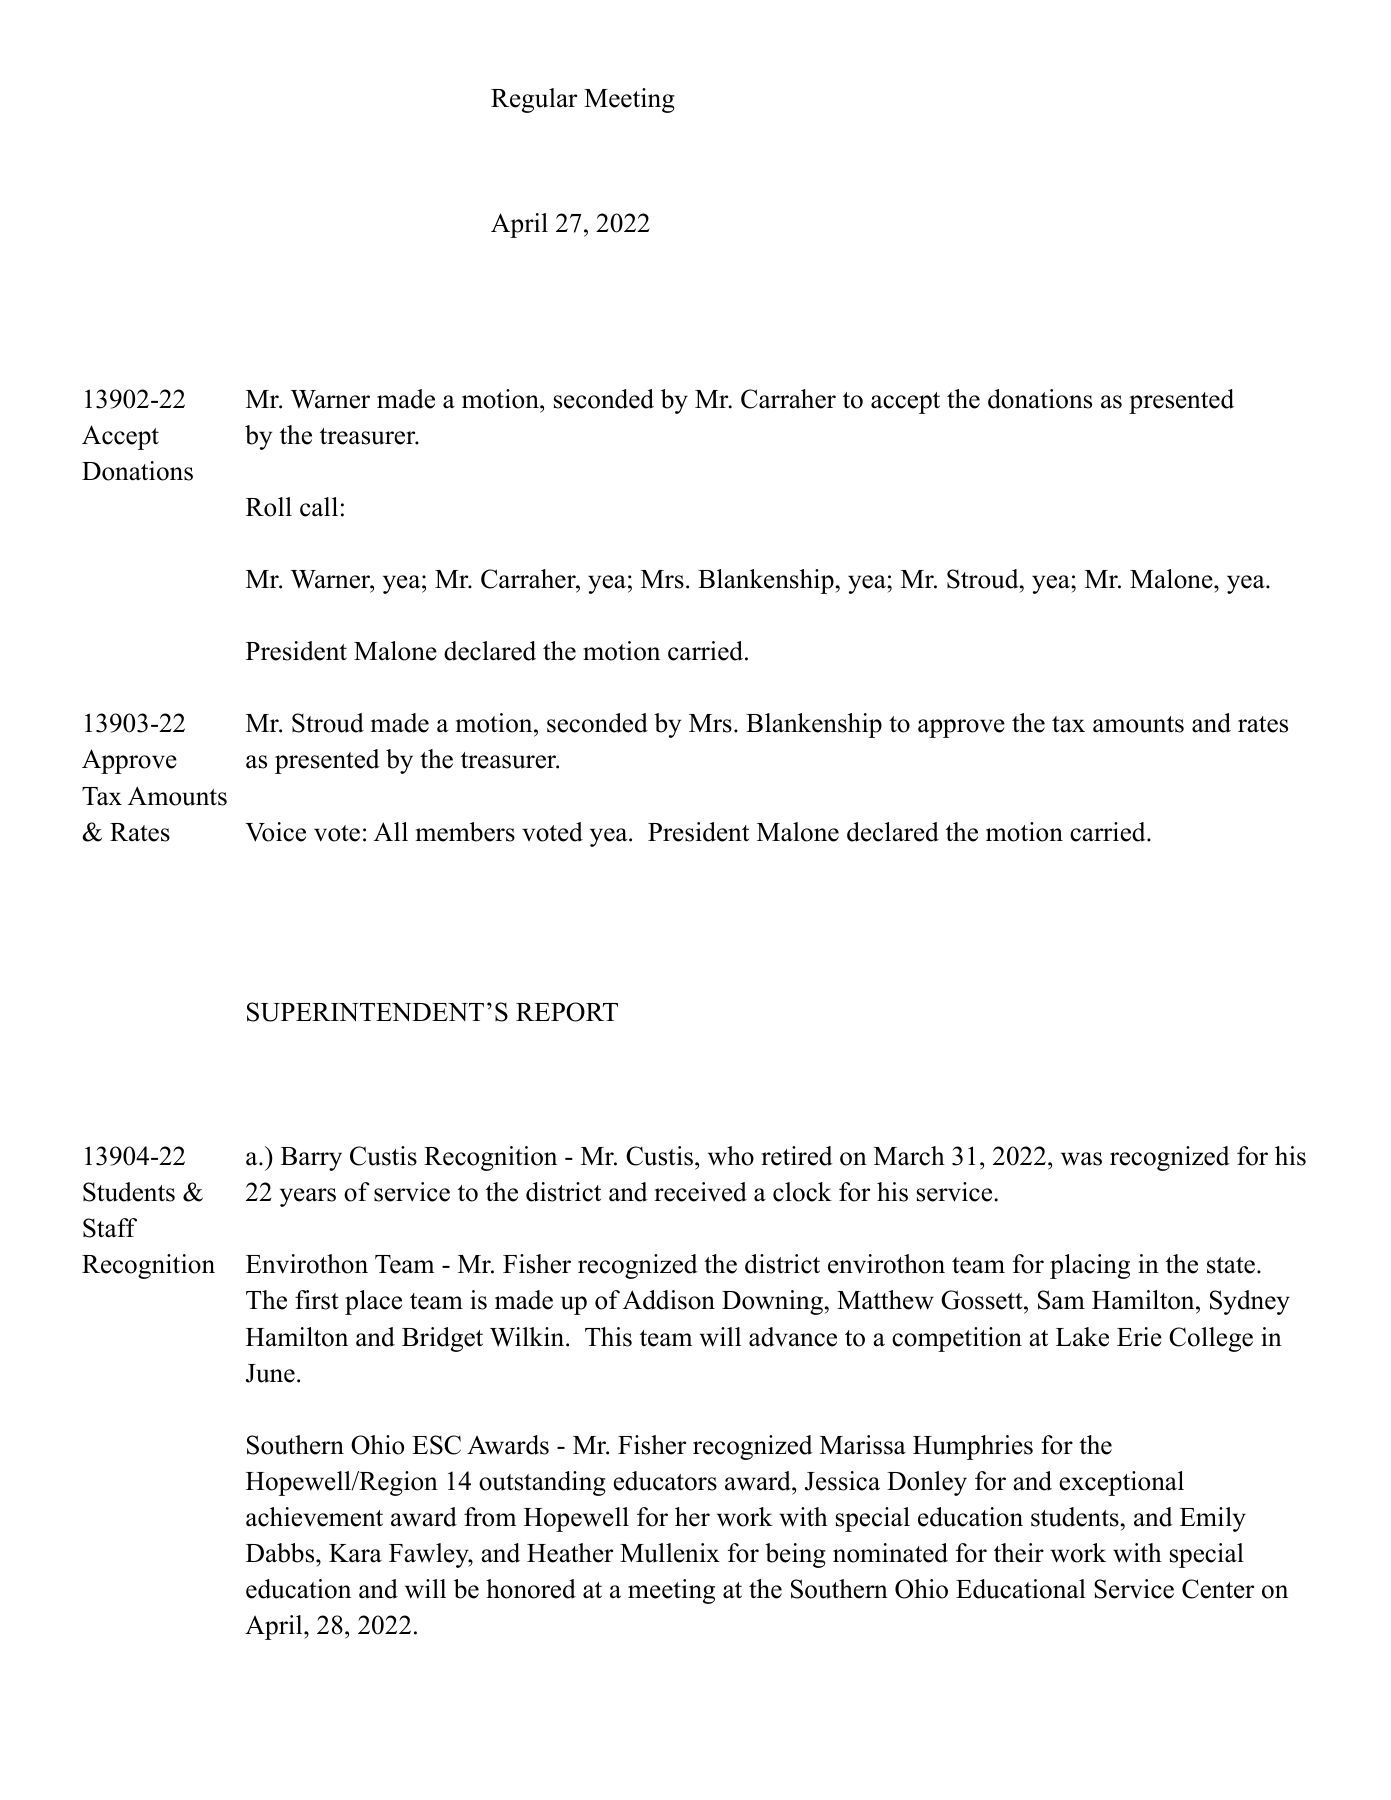 The height and width of the image is (1800, 1391). What do you see at coordinates (314, 1517) in the image?
I see `achievement` at bounding box center [314, 1517].
